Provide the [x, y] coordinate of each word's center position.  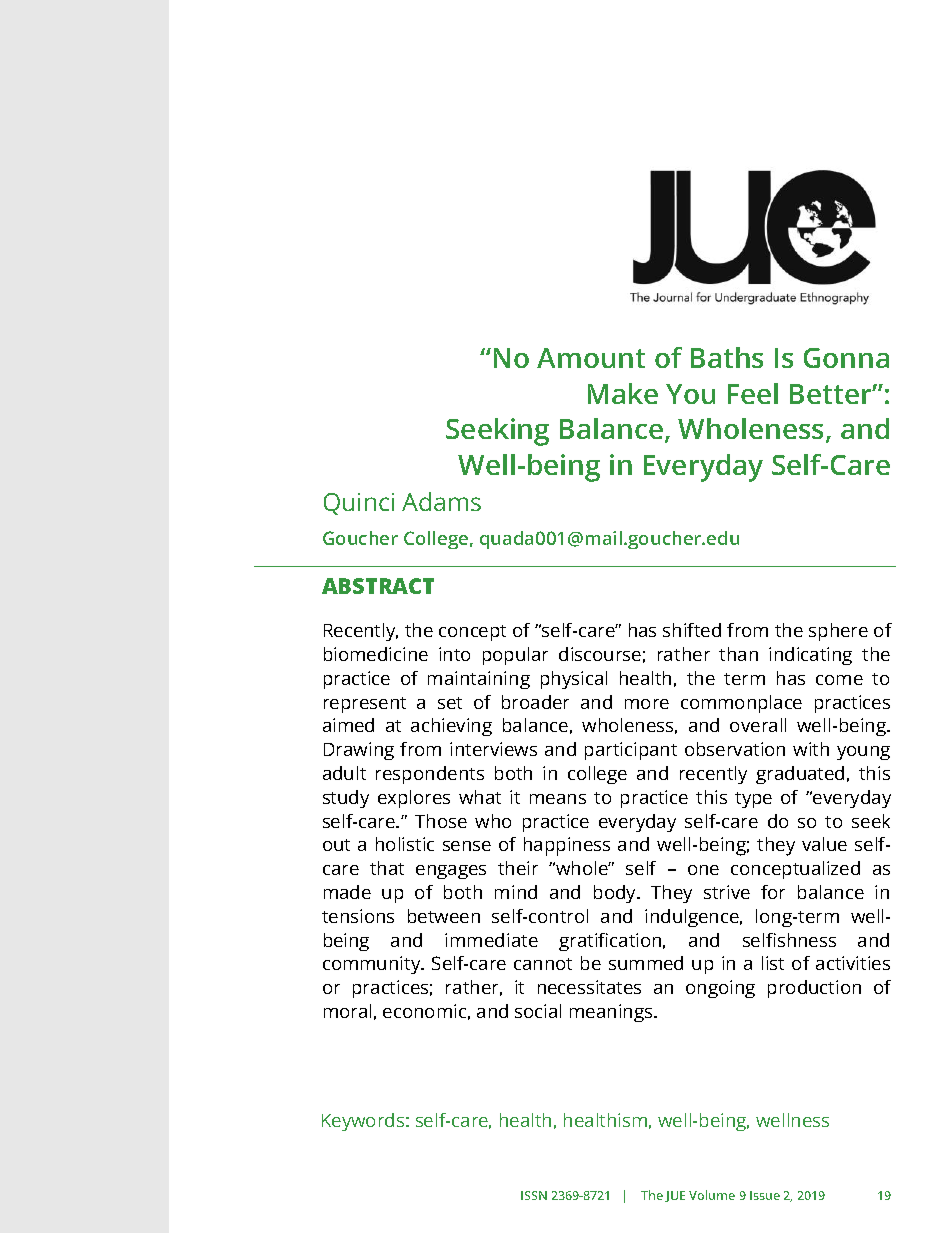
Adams [441, 501]
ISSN [534, 1195]
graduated [800, 775]
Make [623, 393]
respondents [430, 775]
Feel [753, 393]
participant [631, 751]
